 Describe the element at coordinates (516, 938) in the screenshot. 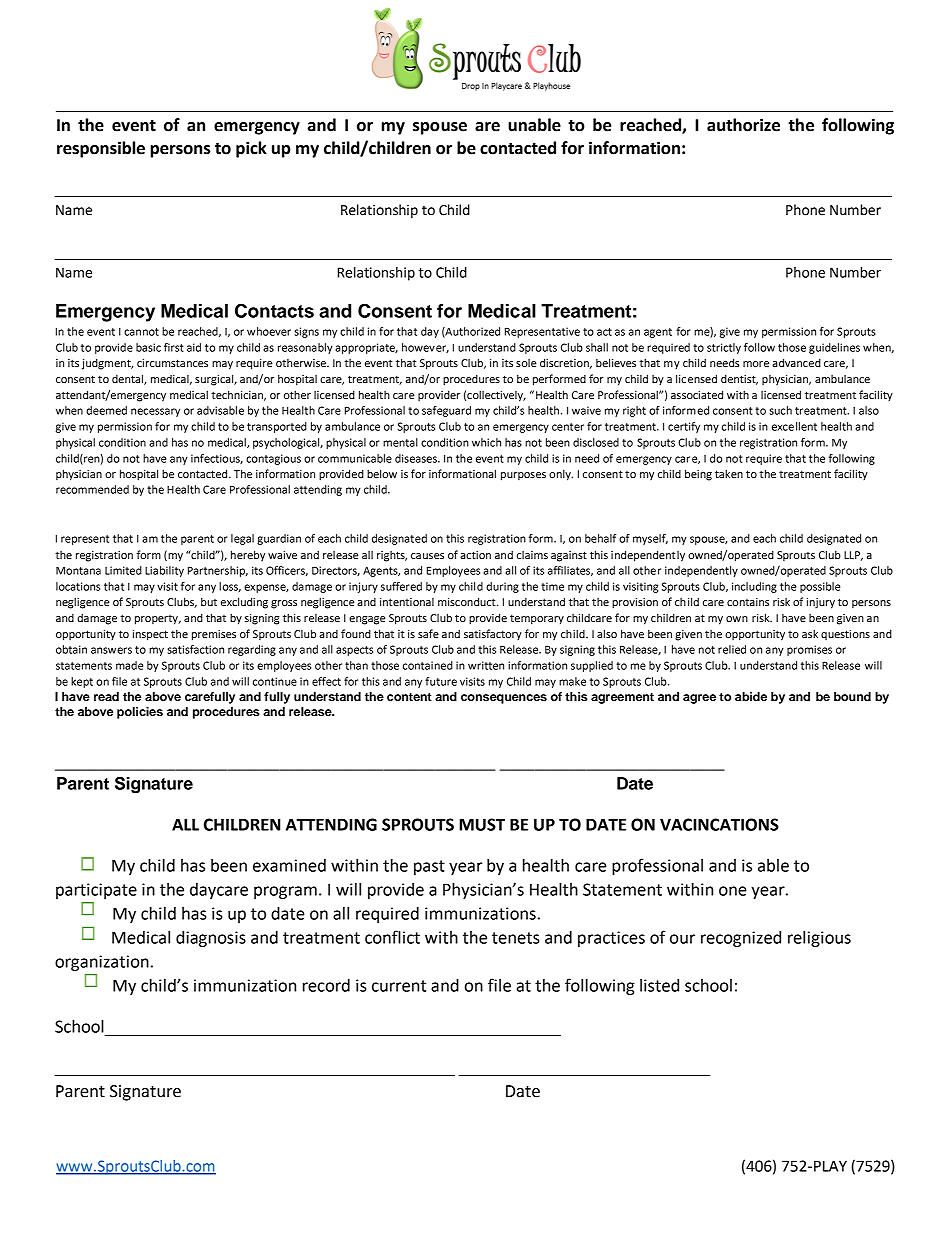

I see `tenets` at that location.
